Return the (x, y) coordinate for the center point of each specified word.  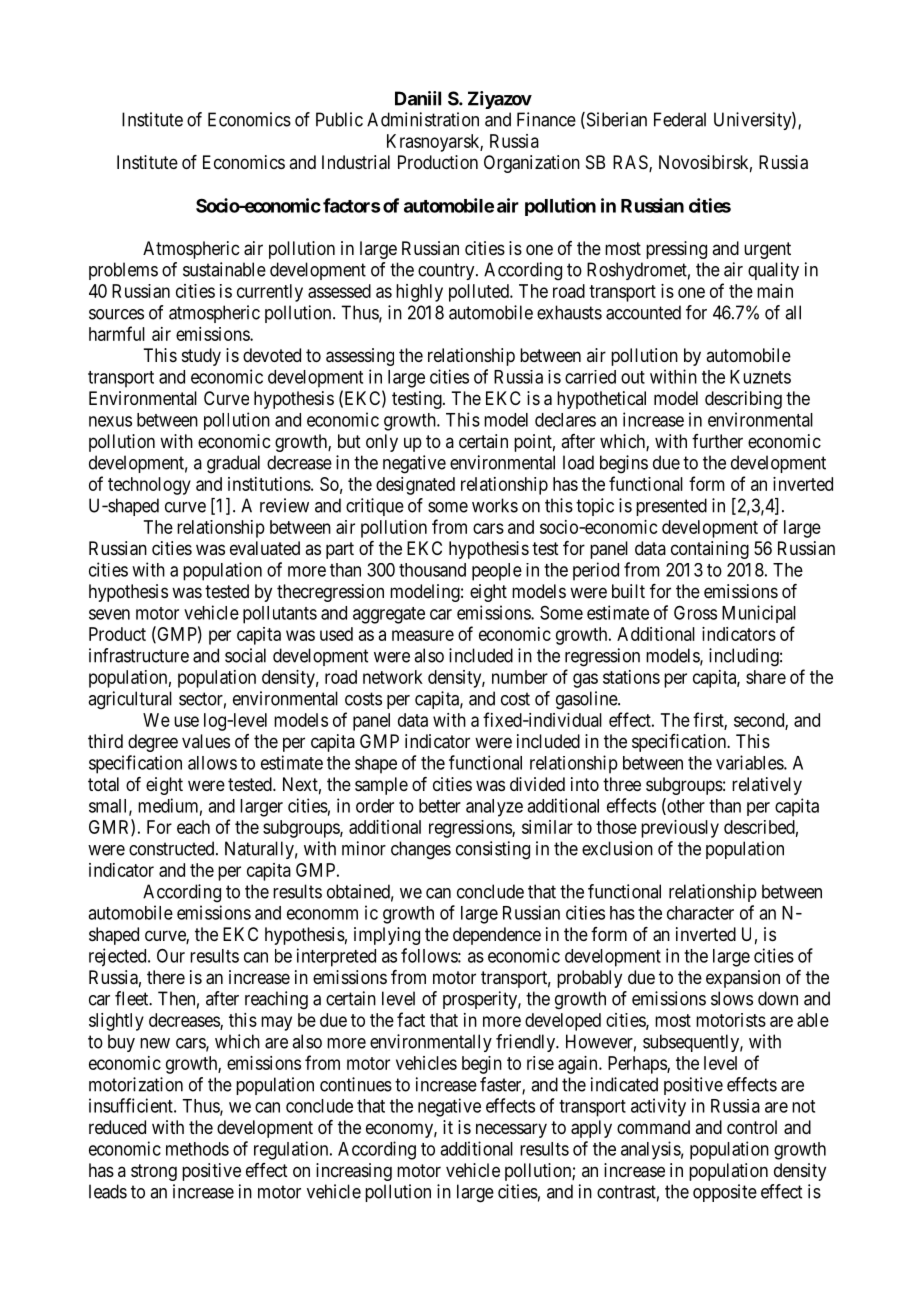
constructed (173, 848)
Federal (680, 119)
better (440, 806)
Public (339, 119)
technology (149, 486)
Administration (423, 119)
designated (415, 486)
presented (671, 507)
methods (197, 1149)
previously (680, 829)
